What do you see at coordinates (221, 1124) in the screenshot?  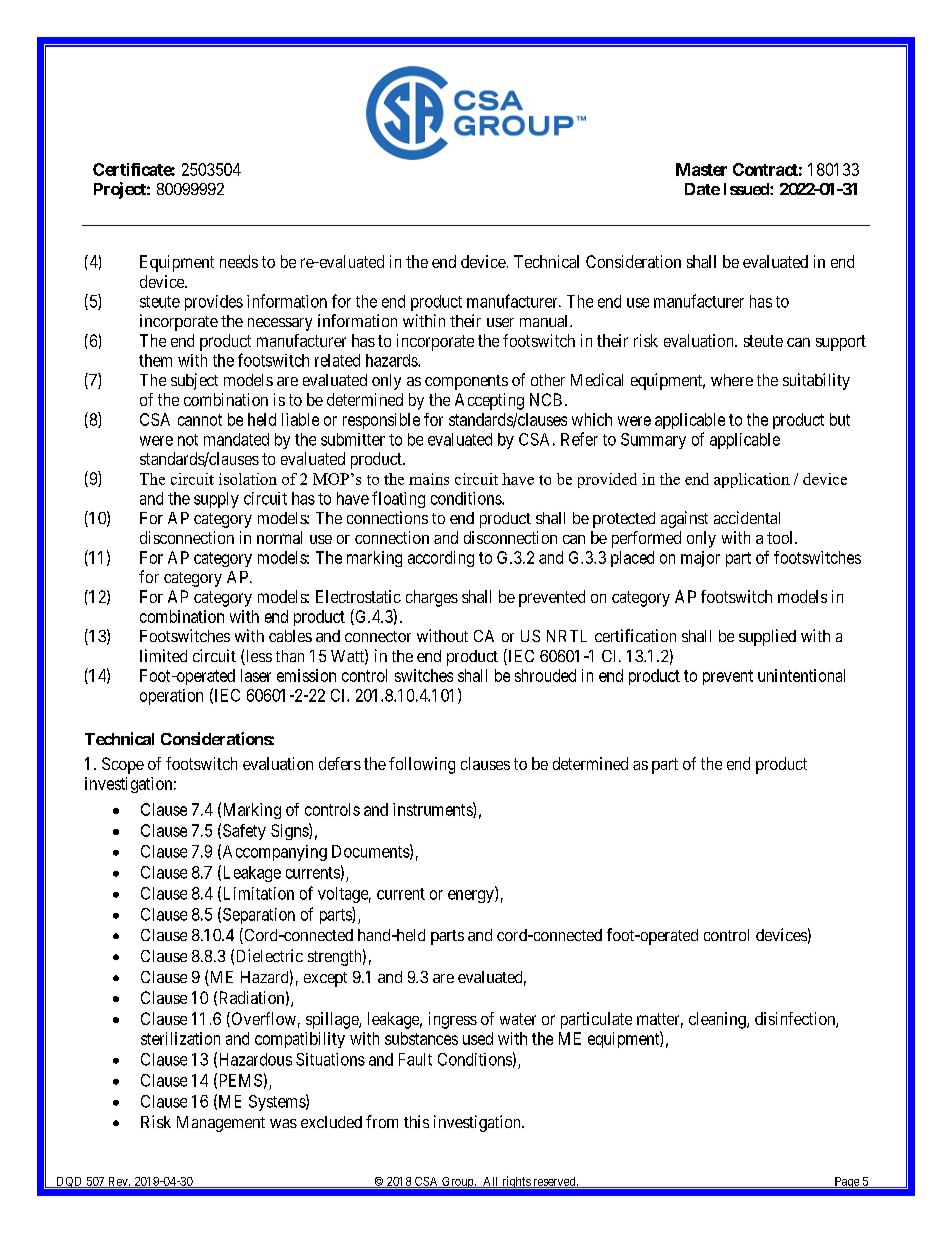 I see `Management` at bounding box center [221, 1124].
